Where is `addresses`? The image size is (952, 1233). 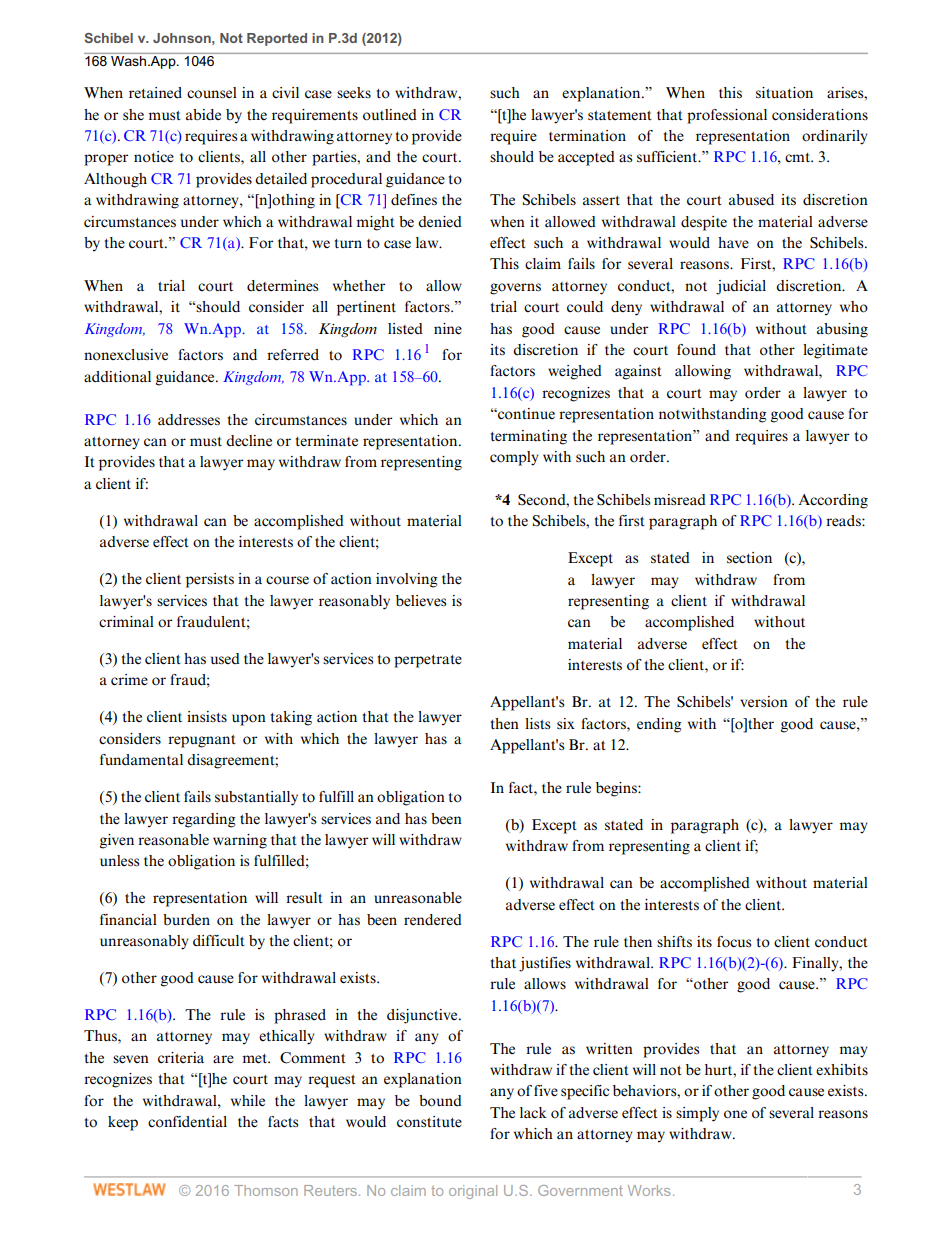 addresses is located at coordinates (189, 420).
